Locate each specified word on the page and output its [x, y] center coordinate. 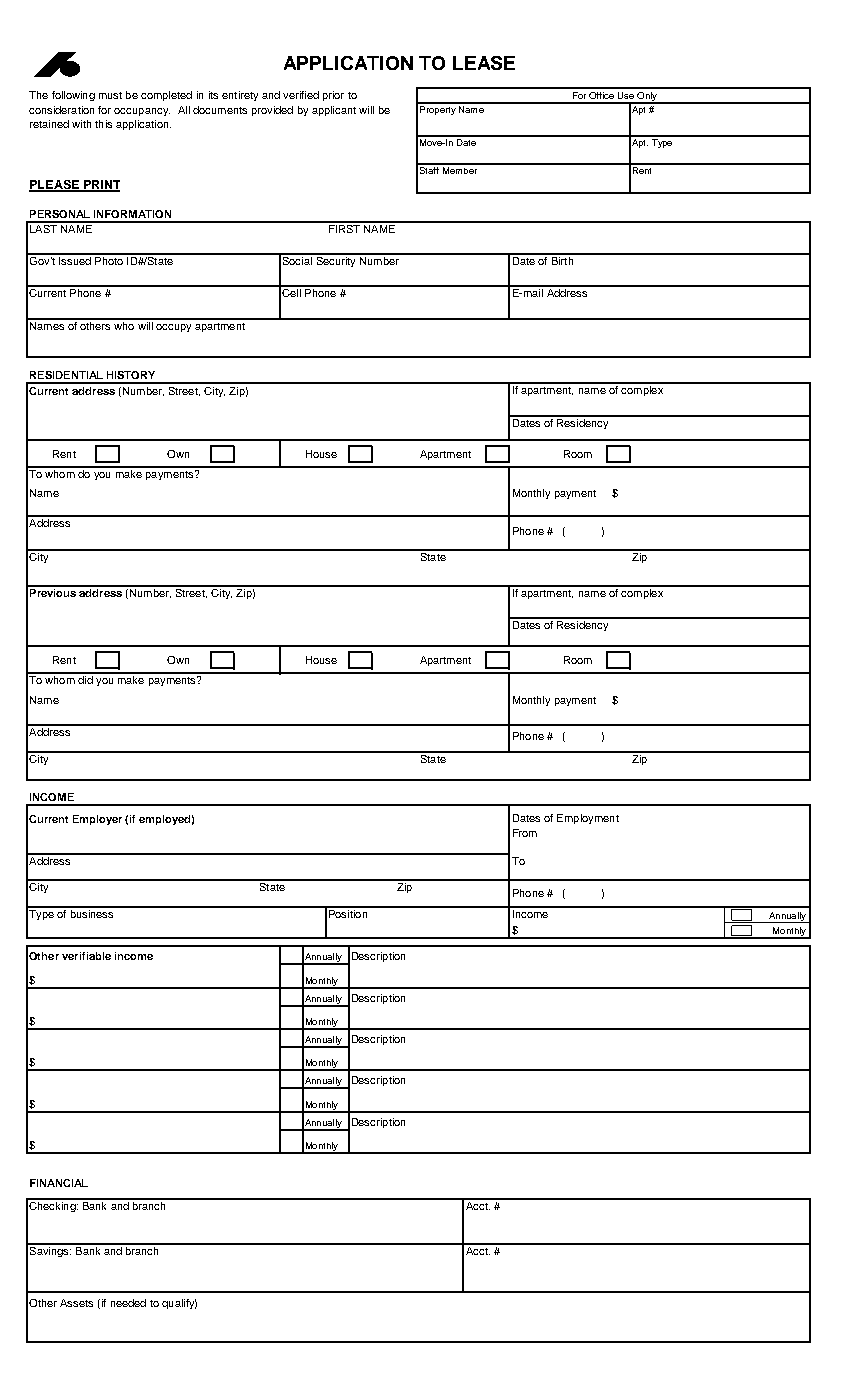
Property [438, 109]
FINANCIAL [59, 1183]
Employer [97, 820]
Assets [76, 1303]
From [525, 833]
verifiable [86, 956]
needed [128, 1303]
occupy [173, 328]
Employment [588, 819]
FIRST [344, 227]
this [103, 124]
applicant [334, 111]
